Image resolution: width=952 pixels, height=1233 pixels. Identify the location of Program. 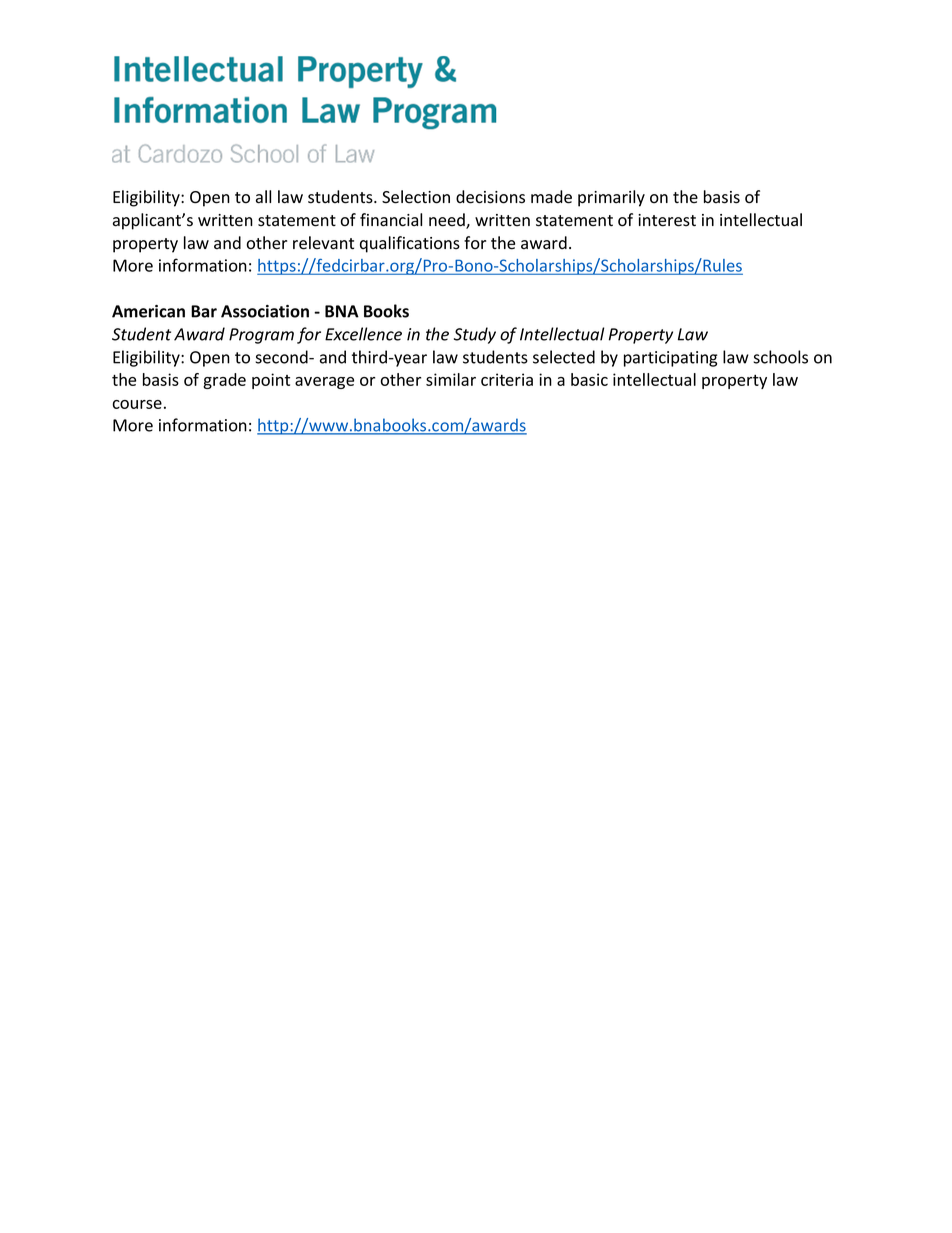
(261, 336).
